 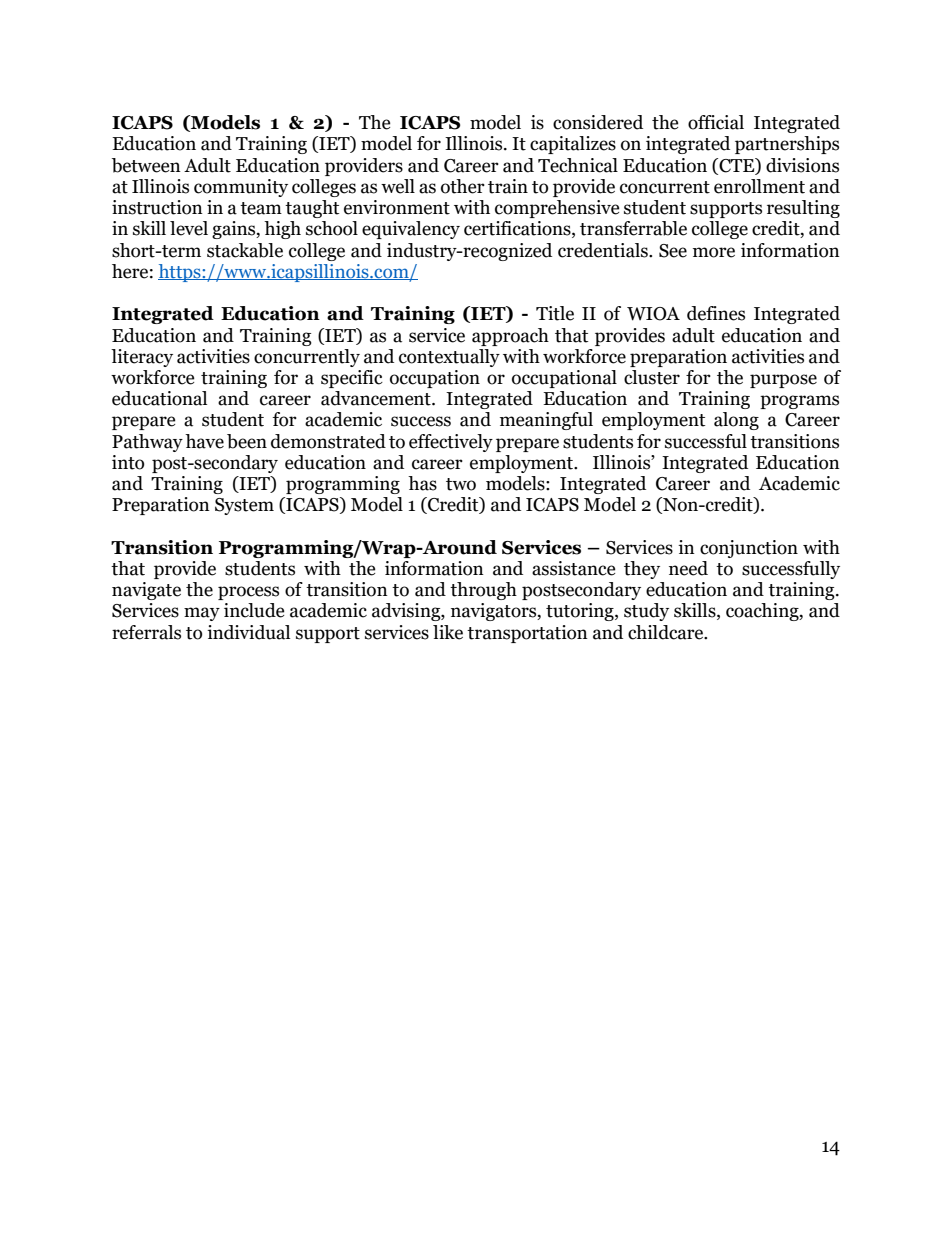 What do you see at coordinates (142, 358) in the page?
I see `literacy` at bounding box center [142, 358].
